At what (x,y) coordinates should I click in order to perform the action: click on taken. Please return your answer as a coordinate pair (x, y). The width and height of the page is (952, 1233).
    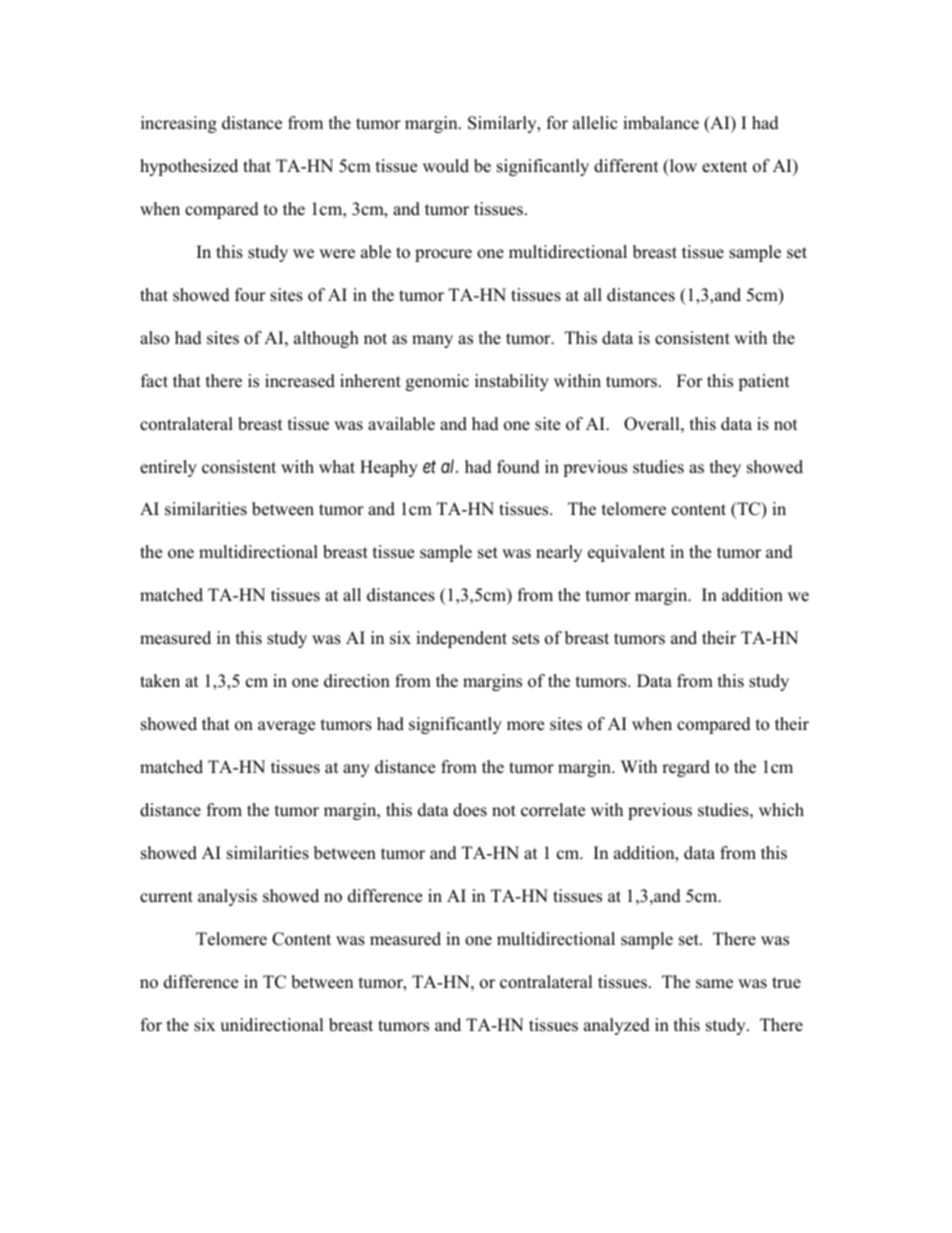
    Looking at the image, I should click on (160, 681).
